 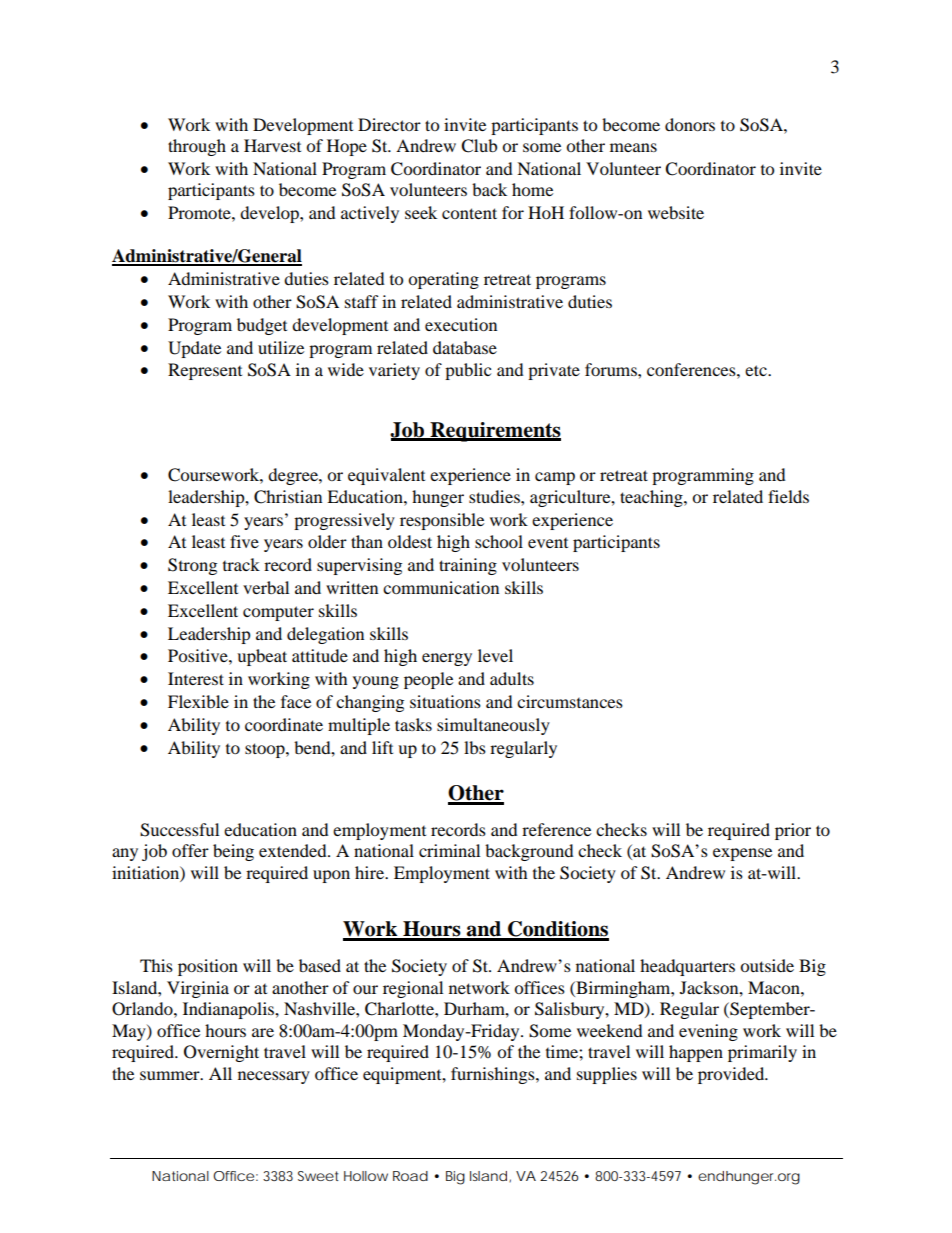 I want to click on through, so click(x=197, y=147).
